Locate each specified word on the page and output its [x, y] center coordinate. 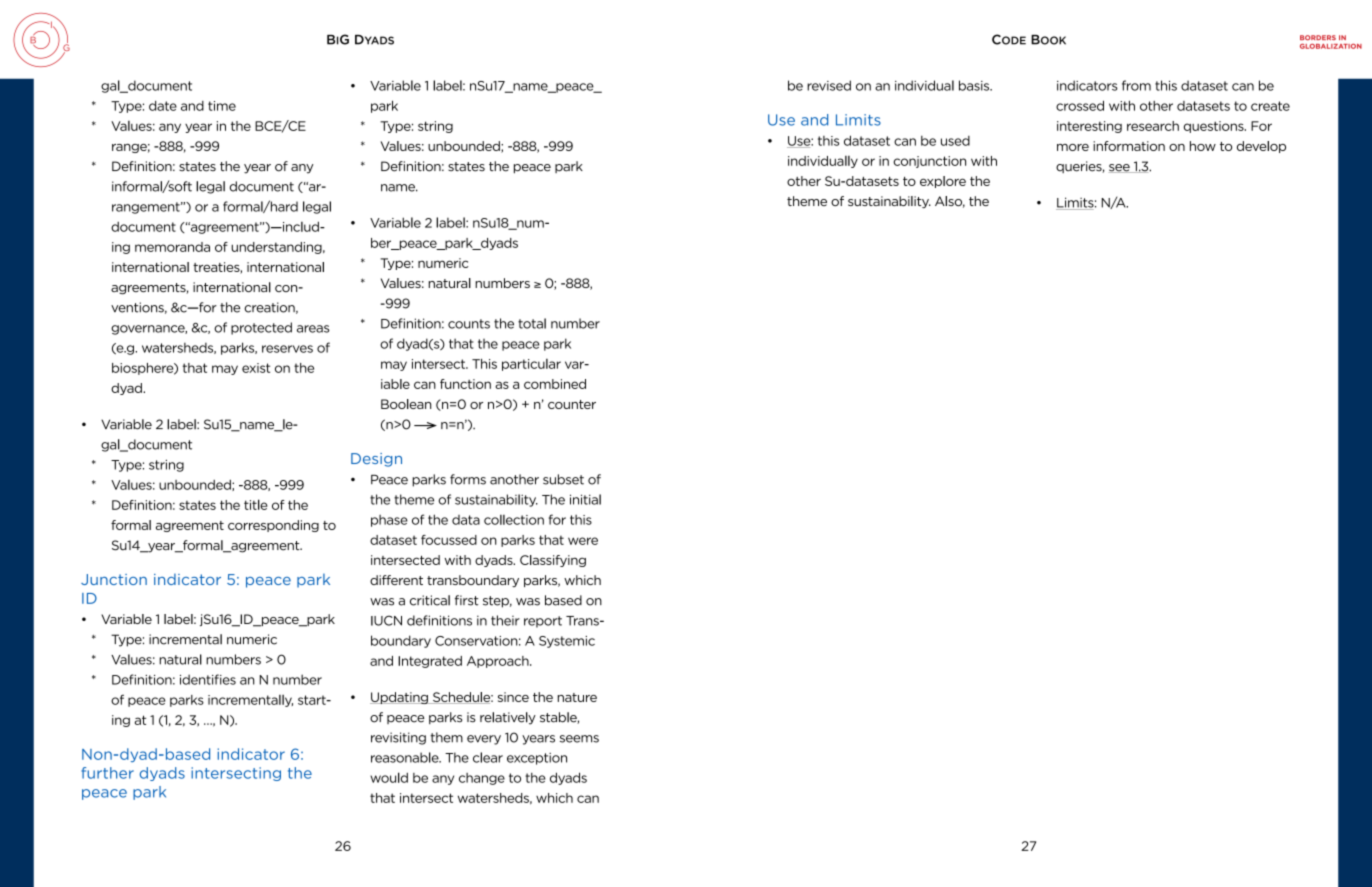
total [532, 323]
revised [829, 85]
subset [563, 479]
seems [579, 739]
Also [950, 202]
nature [577, 697]
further [107, 773]
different [396, 580]
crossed [1080, 105]
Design [376, 460]
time [222, 106]
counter [572, 404]
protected [261, 328]
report [543, 622]
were [583, 541]
